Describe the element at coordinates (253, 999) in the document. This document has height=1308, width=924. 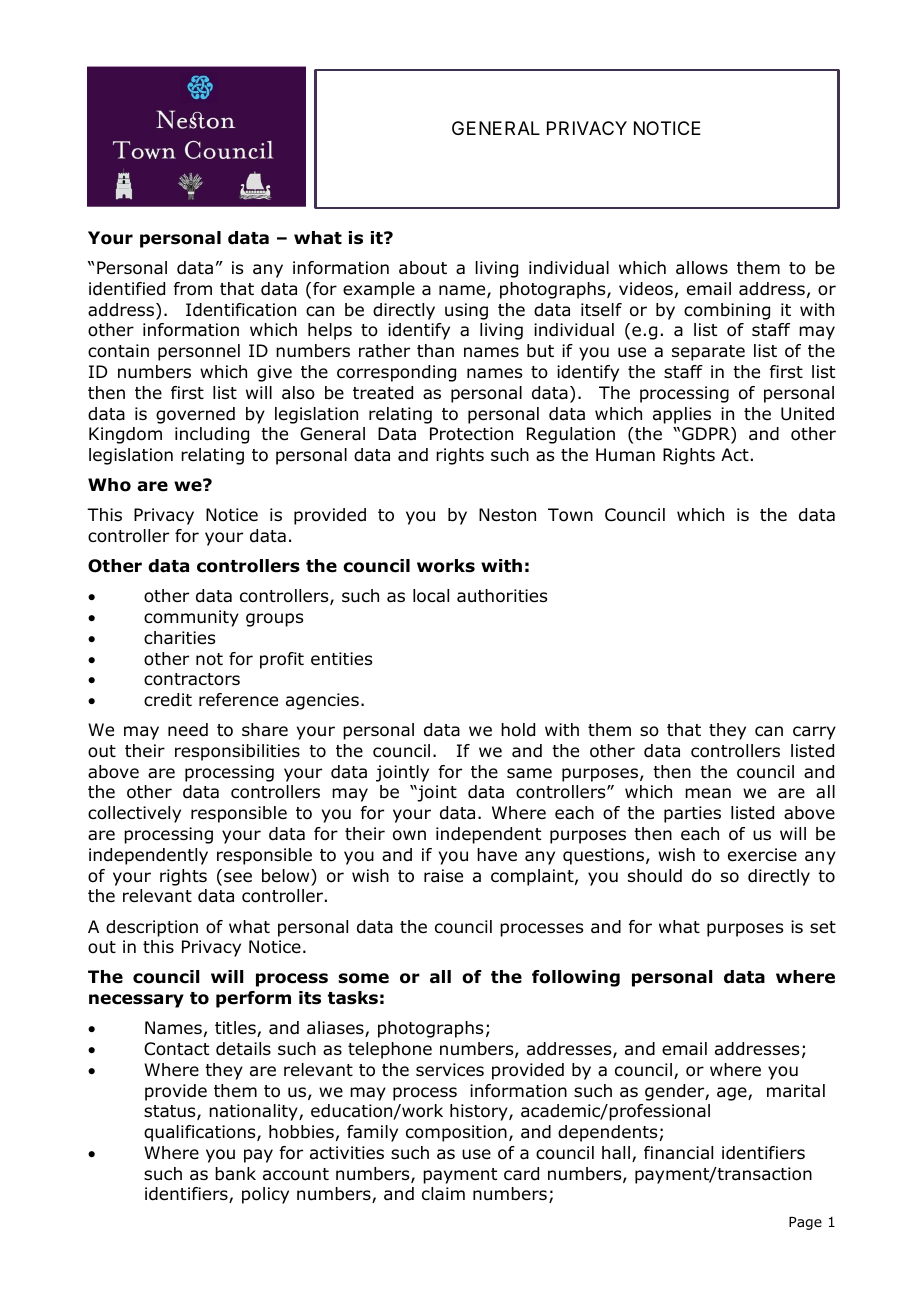
I see `perform` at that location.
